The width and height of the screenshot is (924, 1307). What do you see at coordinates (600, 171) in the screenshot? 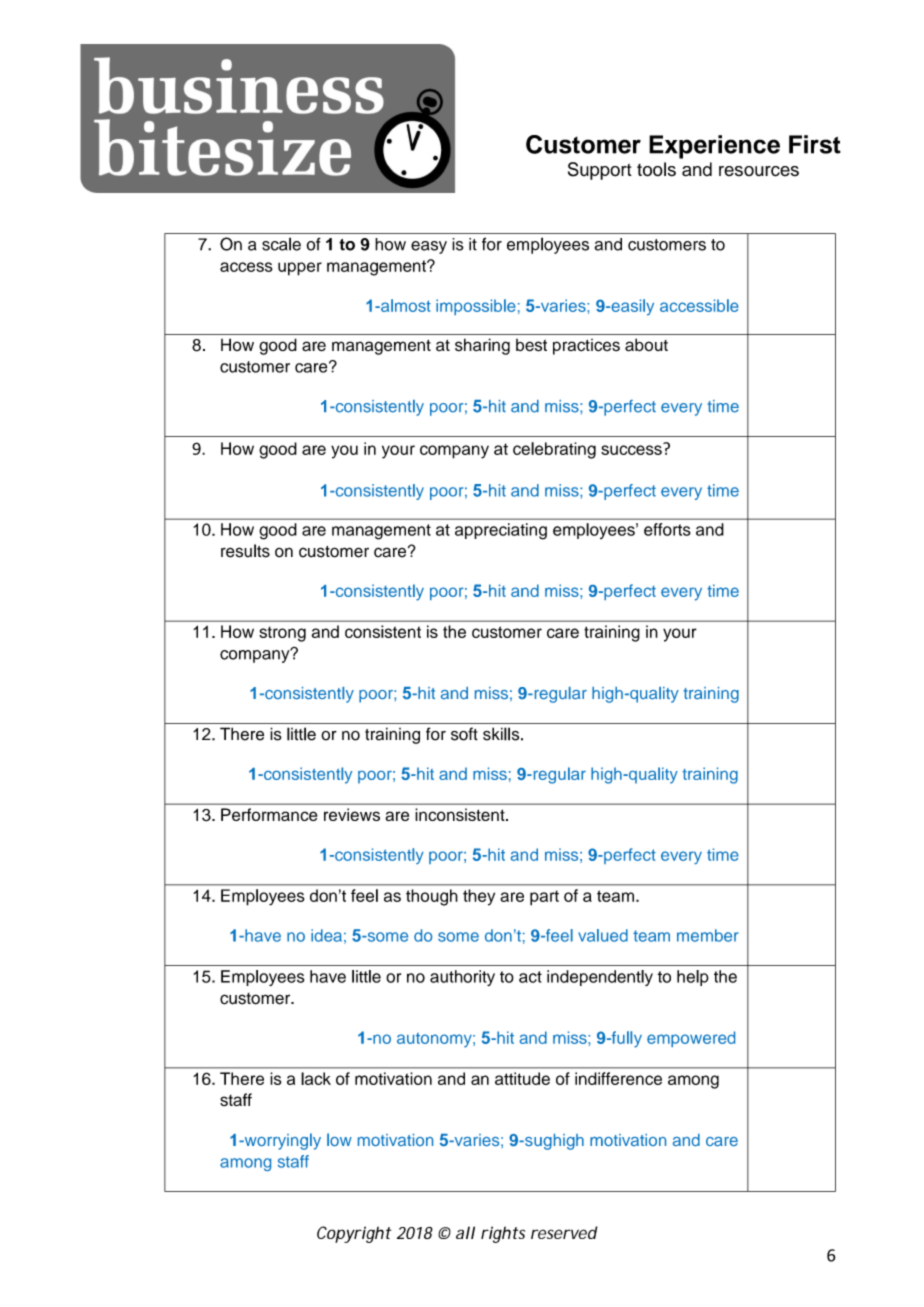
I see `Support` at bounding box center [600, 171].
